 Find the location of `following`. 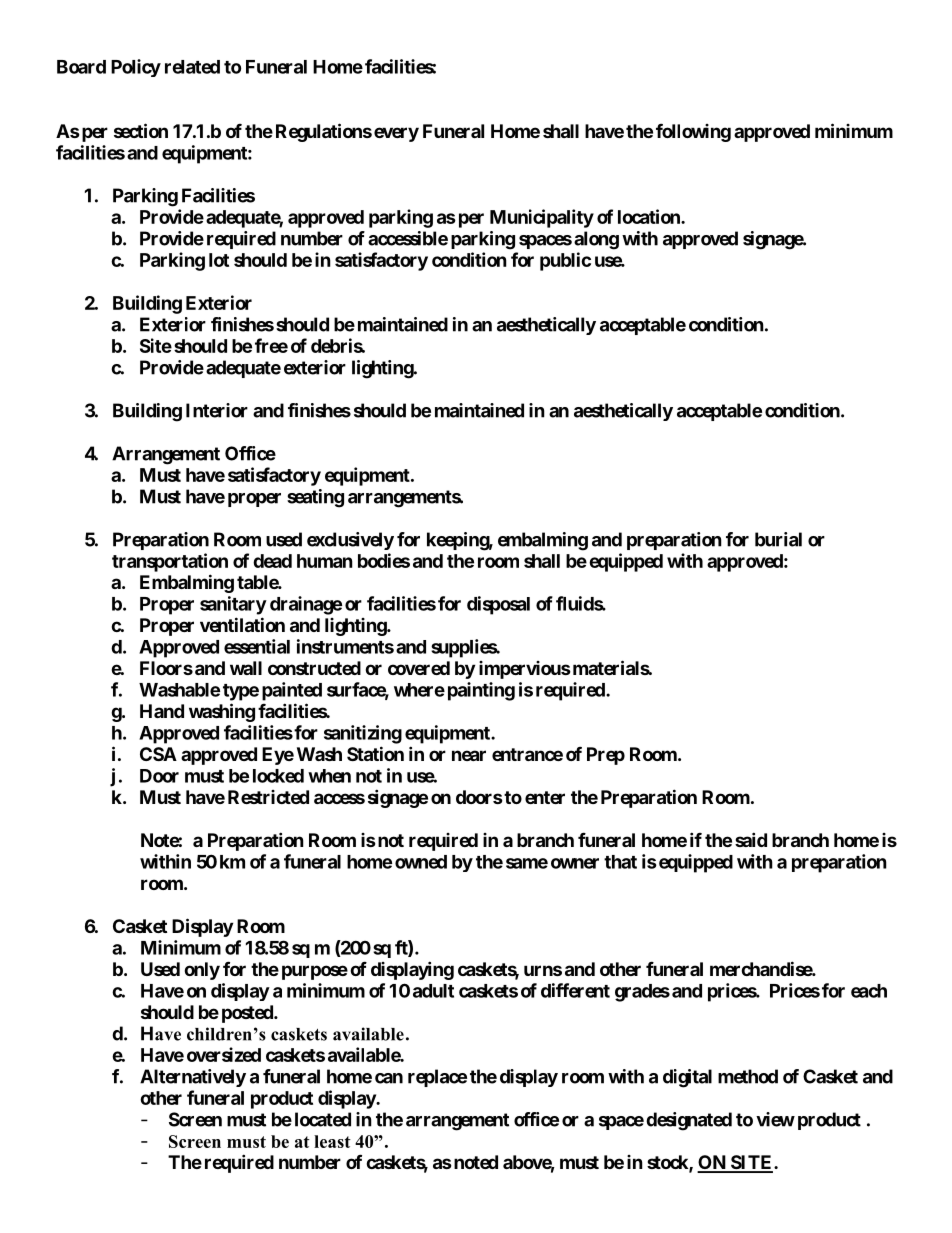

following is located at coordinates (693, 133).
